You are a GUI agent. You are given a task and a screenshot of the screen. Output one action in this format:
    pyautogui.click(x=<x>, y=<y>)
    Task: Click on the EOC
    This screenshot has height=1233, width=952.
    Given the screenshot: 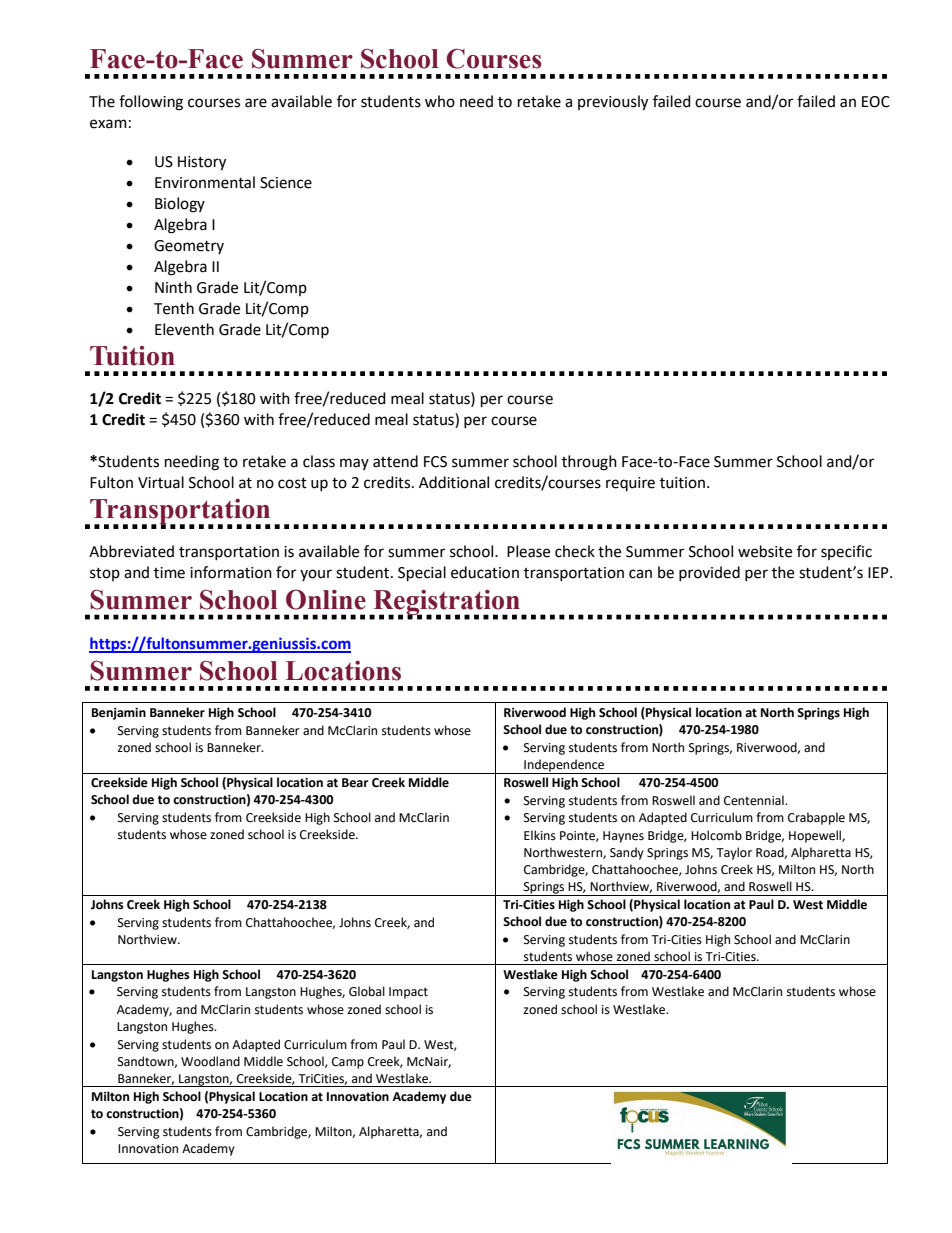 What is the action you would take?
    pyautogui.click(x=876, y=102)
